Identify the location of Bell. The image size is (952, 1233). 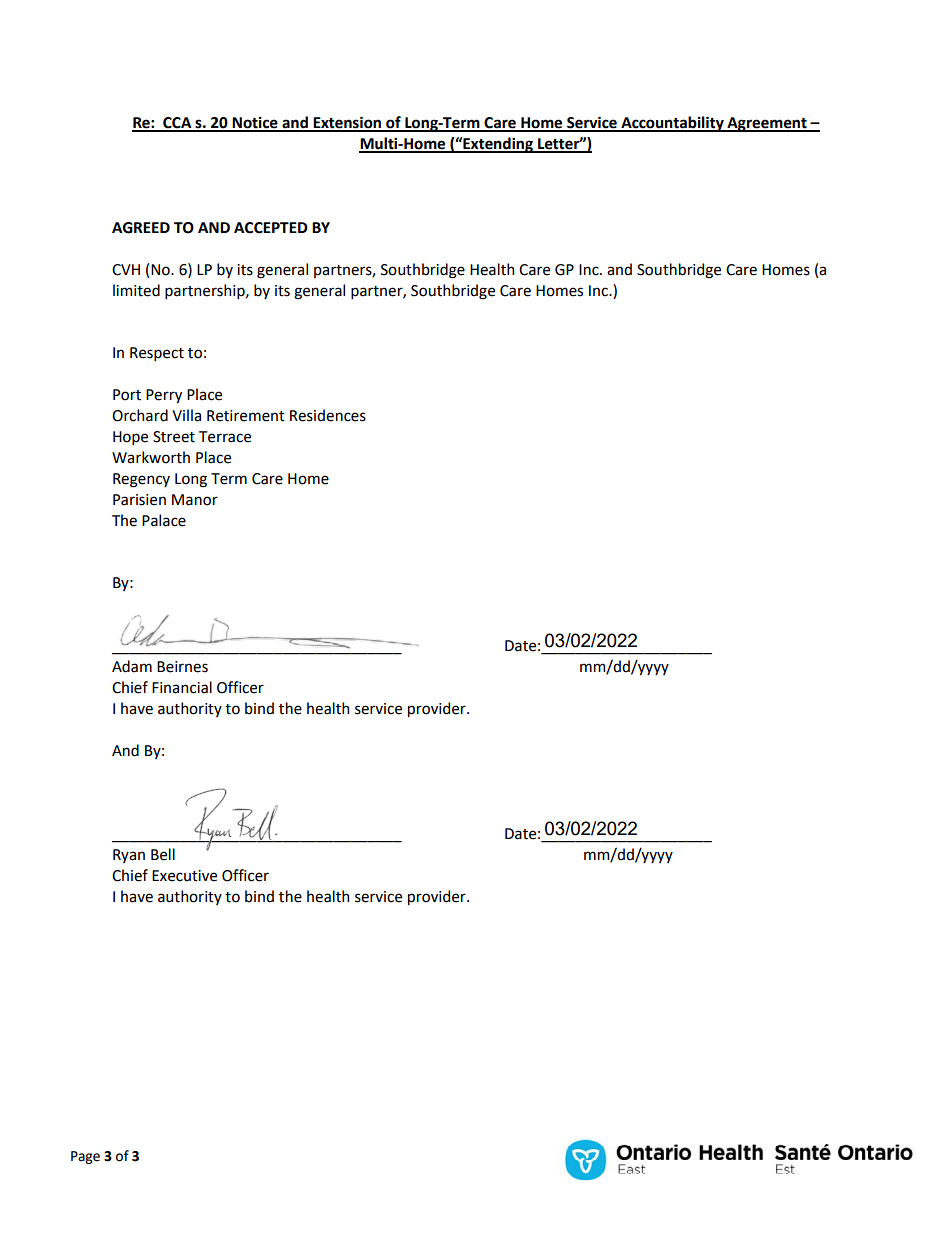
(163, 854).
